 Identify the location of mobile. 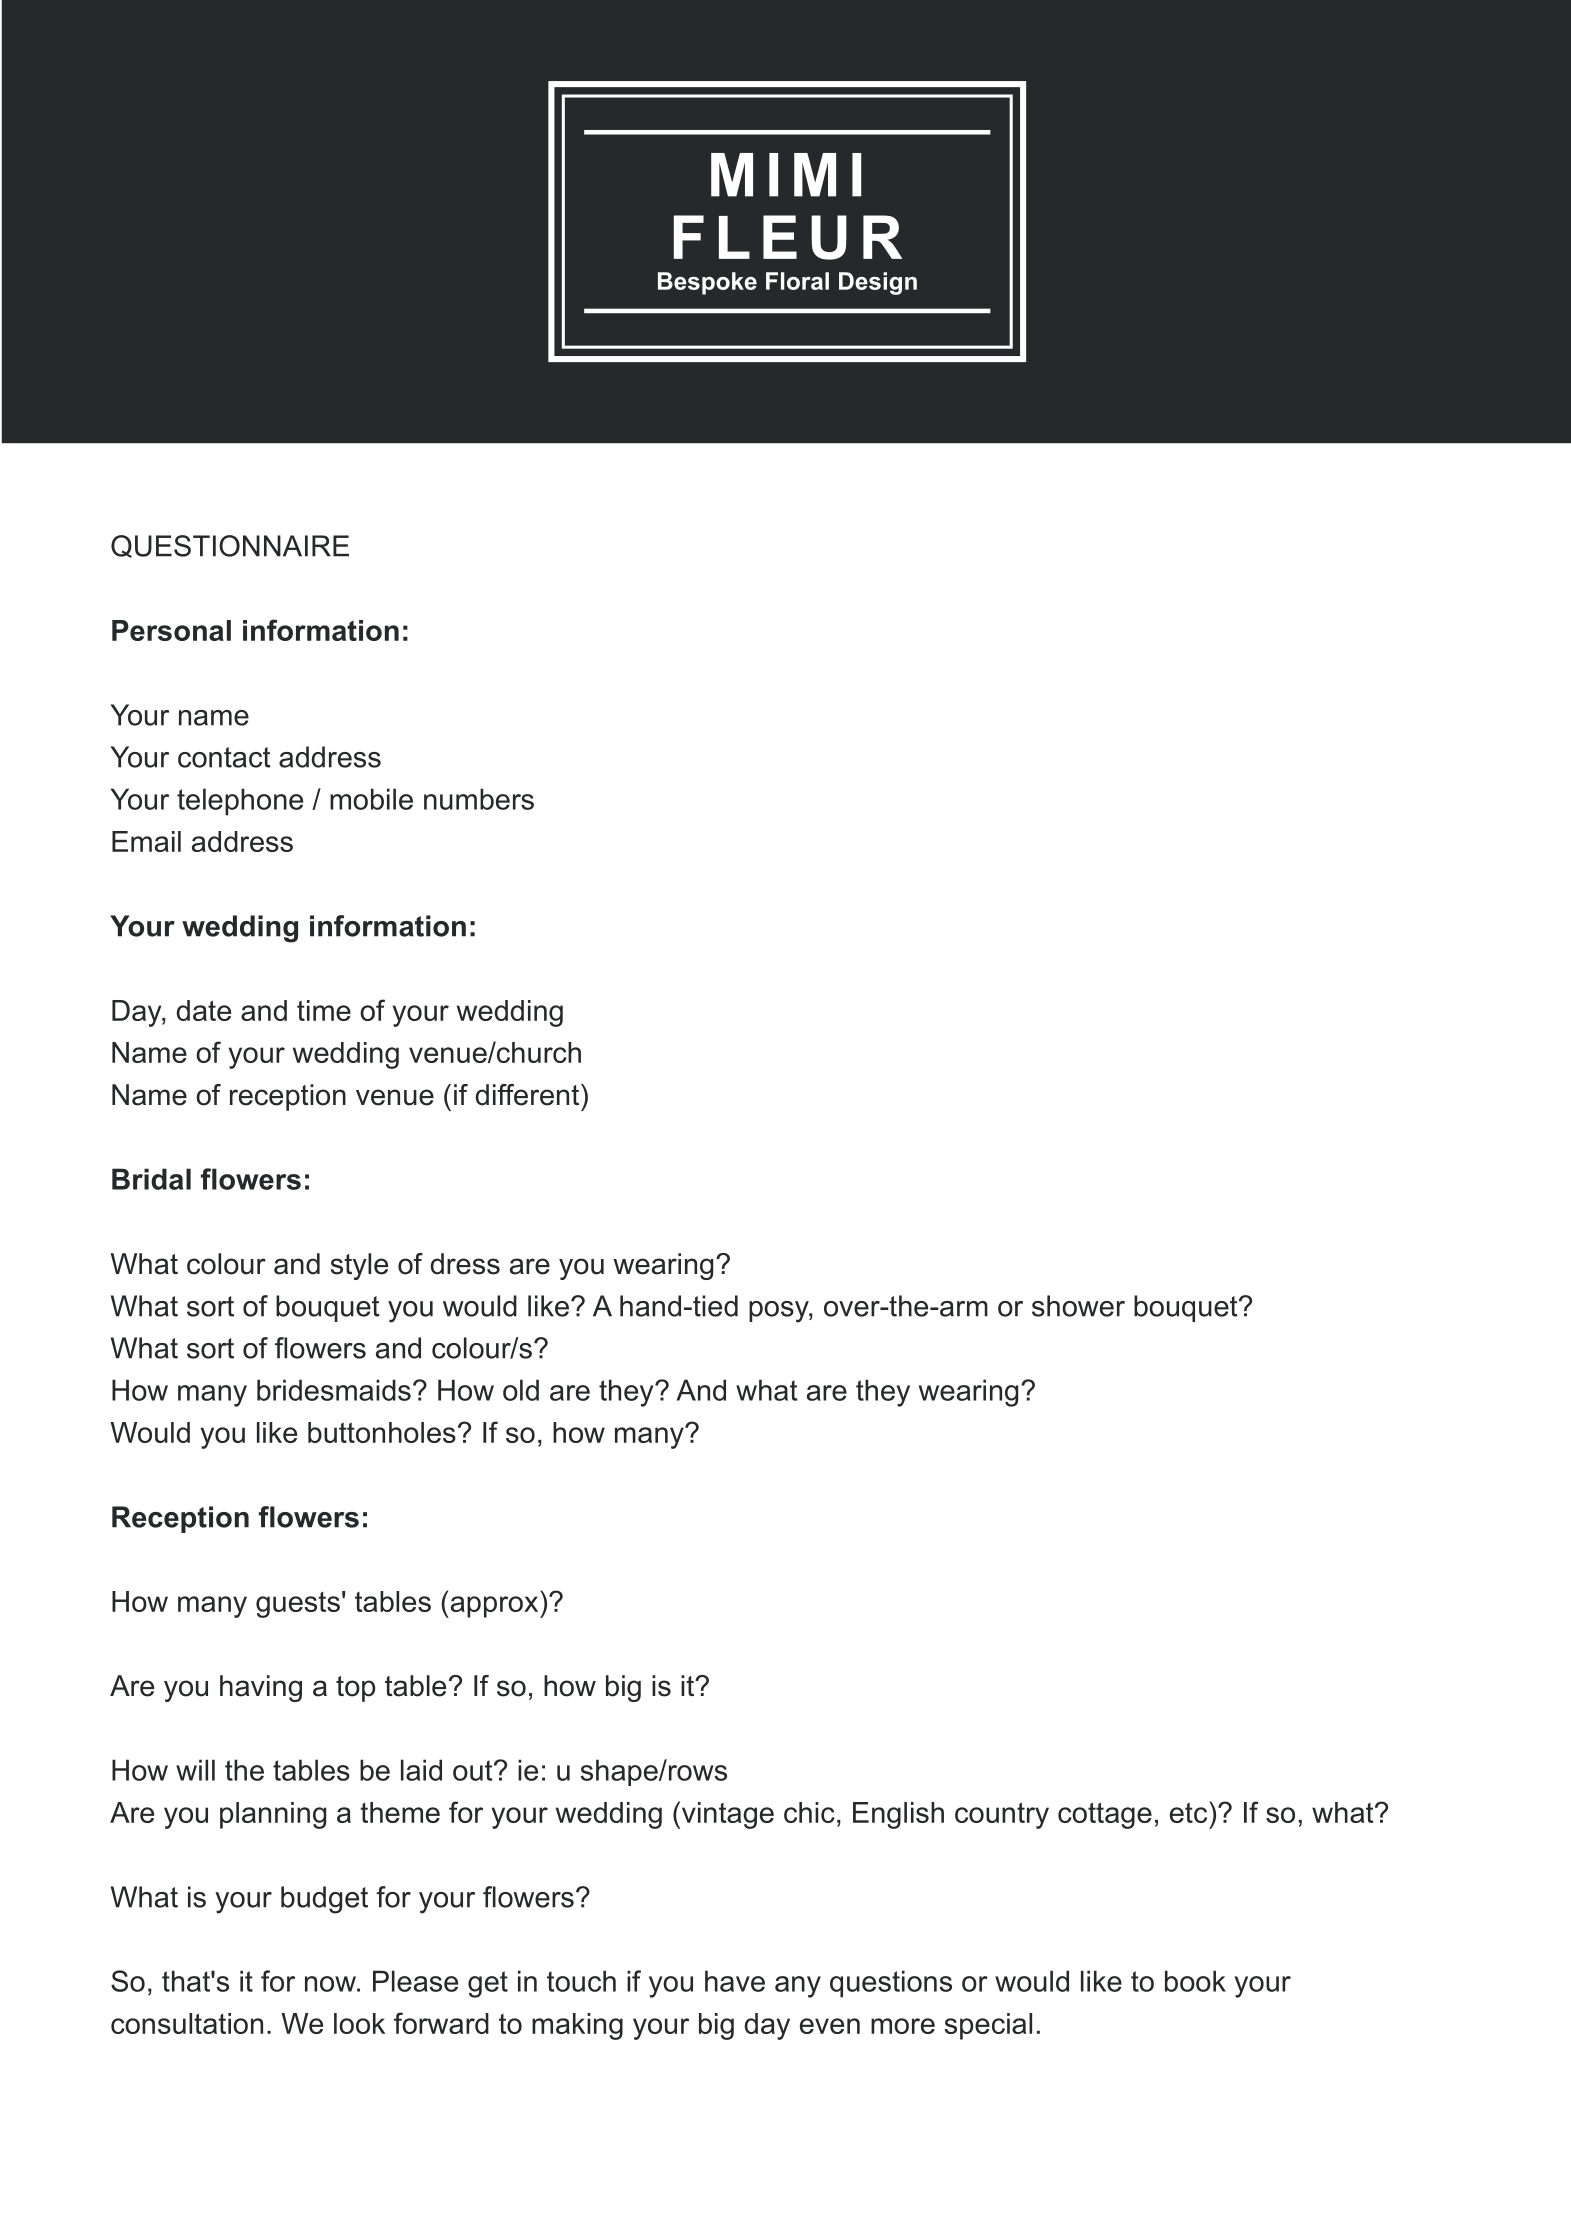
(371, 799).
